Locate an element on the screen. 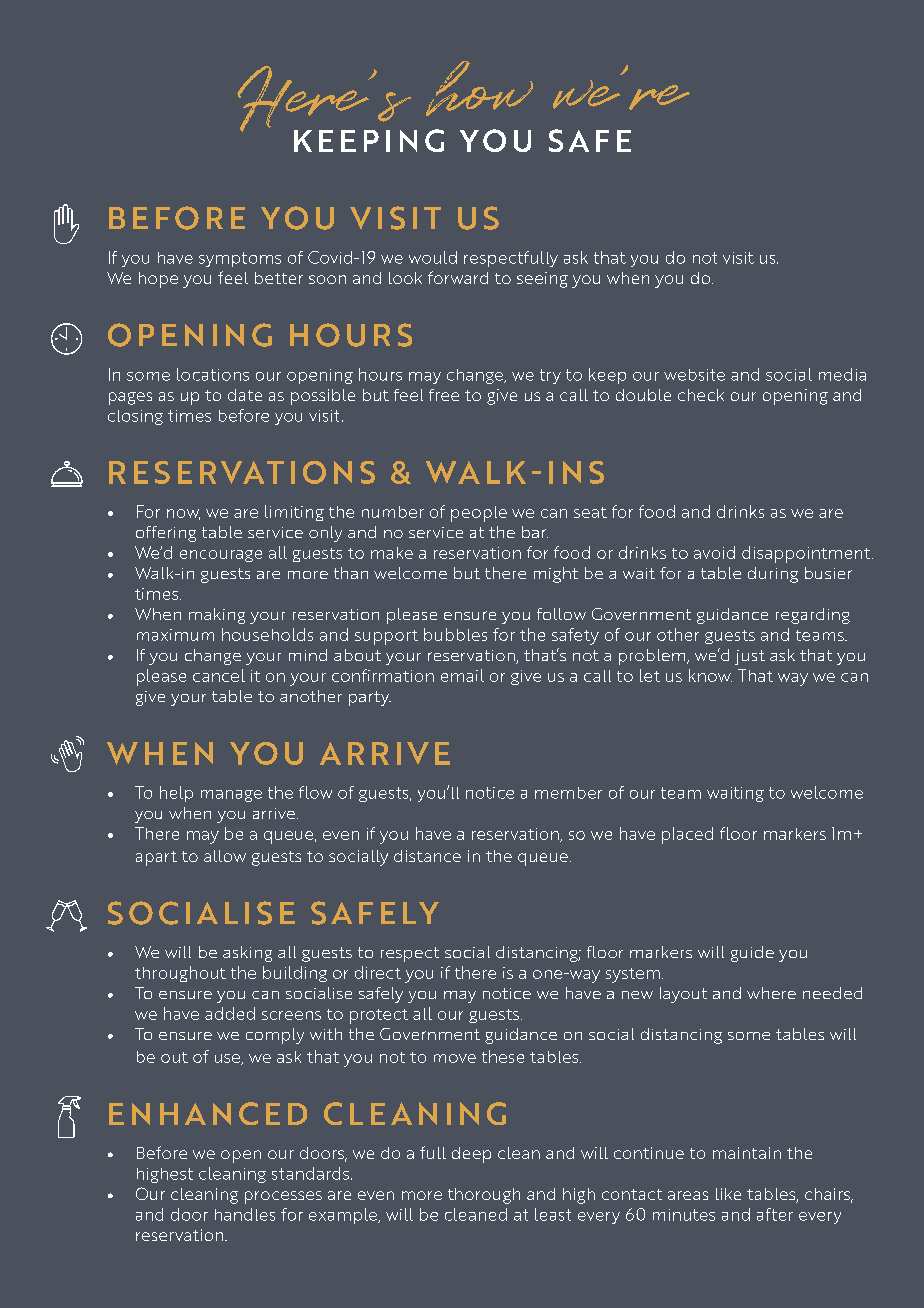 This screenshot has height=1308, width=924. website is located at coordinates (694, 375).
